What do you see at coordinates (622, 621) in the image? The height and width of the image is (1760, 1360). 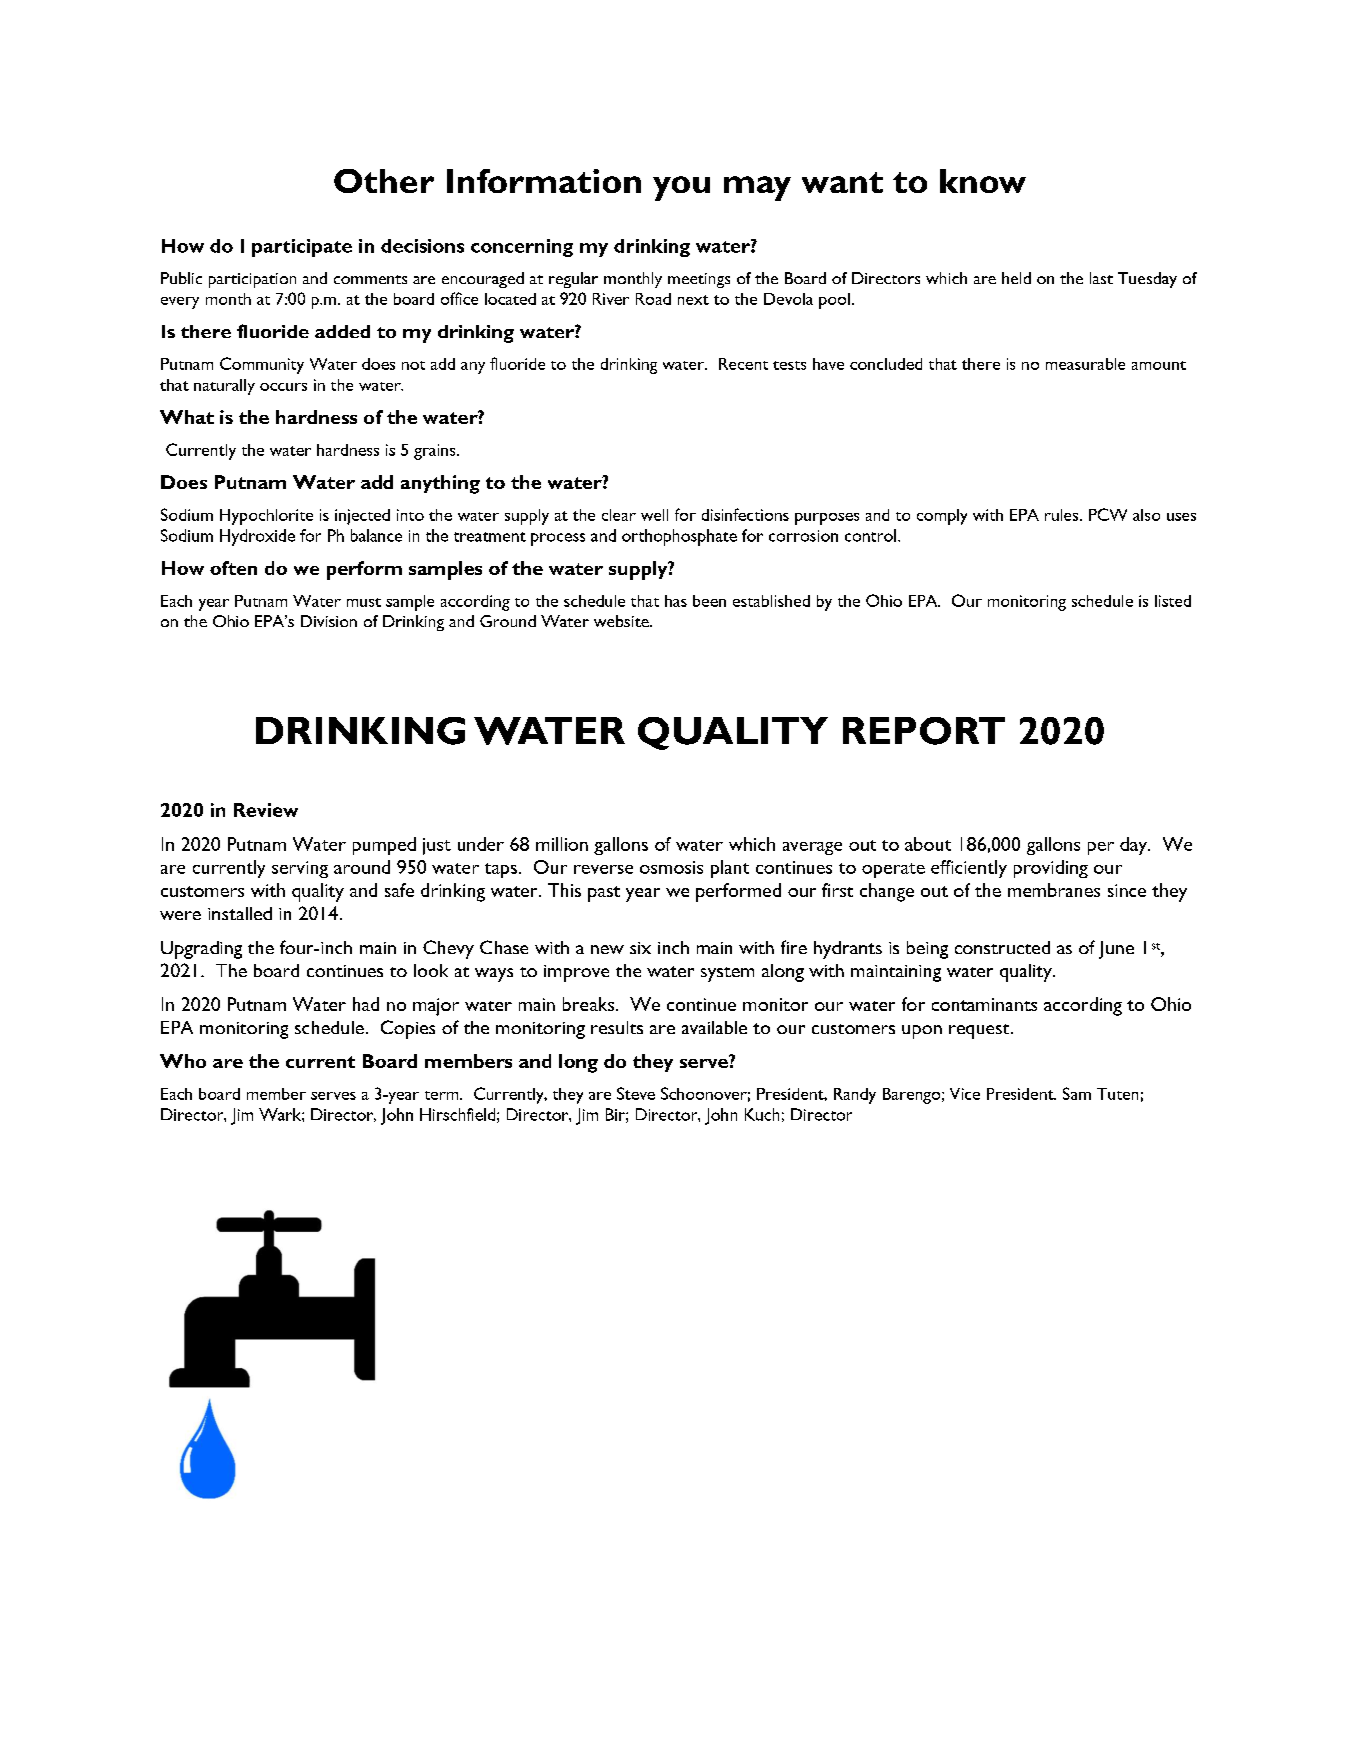 I see `website` at bounding box center [622, 621].
